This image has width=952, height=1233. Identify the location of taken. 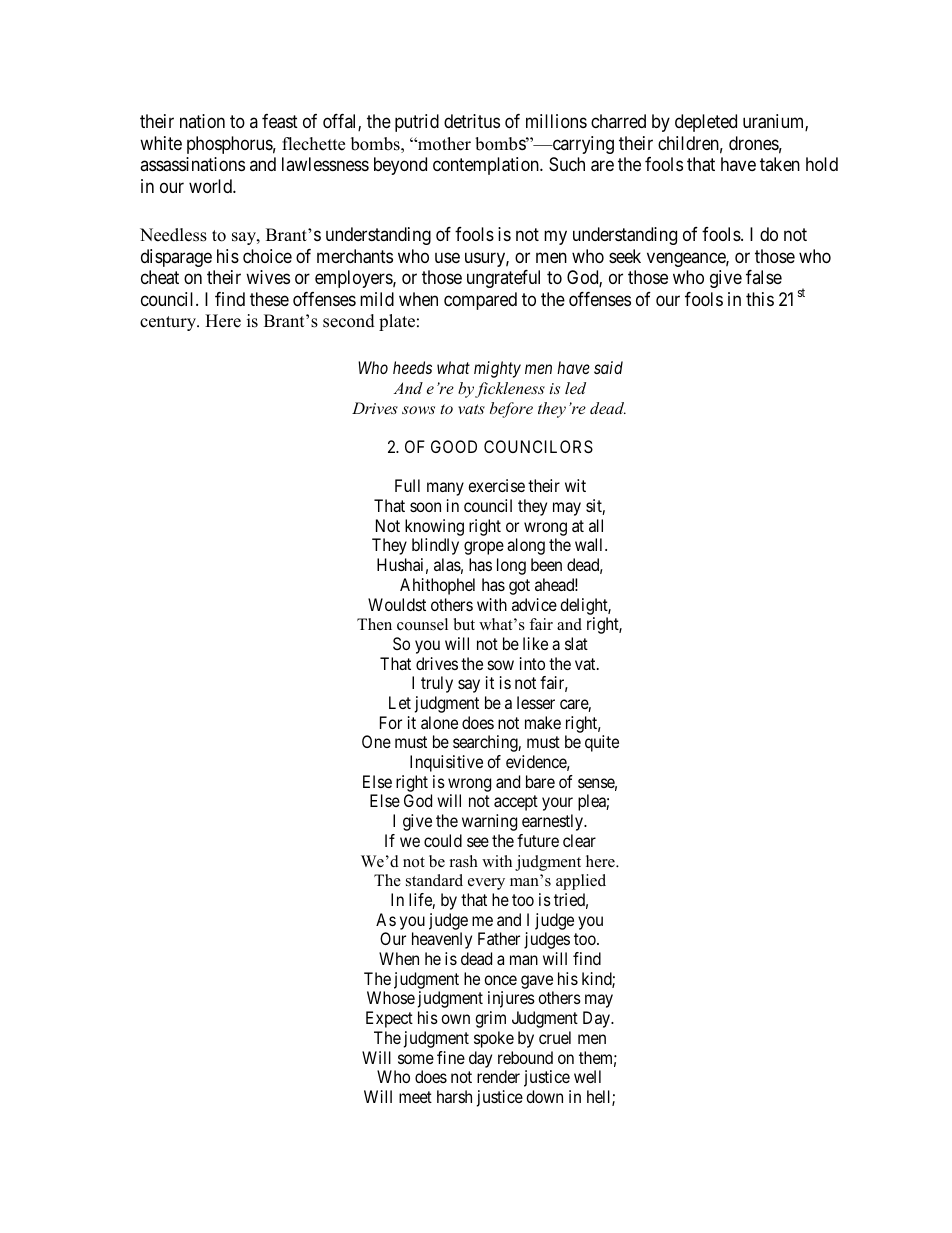
(780, 164).
